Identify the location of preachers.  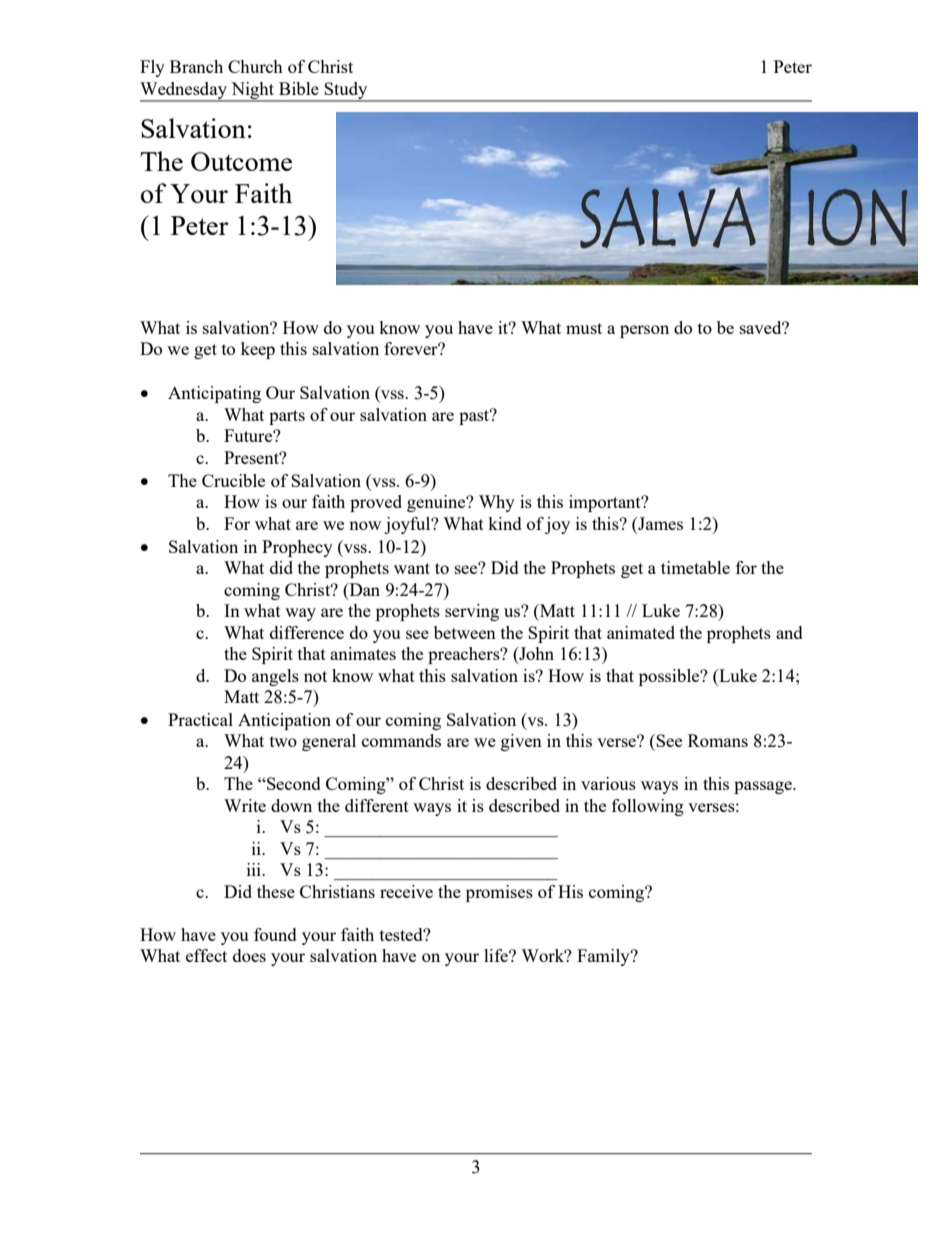
(465, 655).
